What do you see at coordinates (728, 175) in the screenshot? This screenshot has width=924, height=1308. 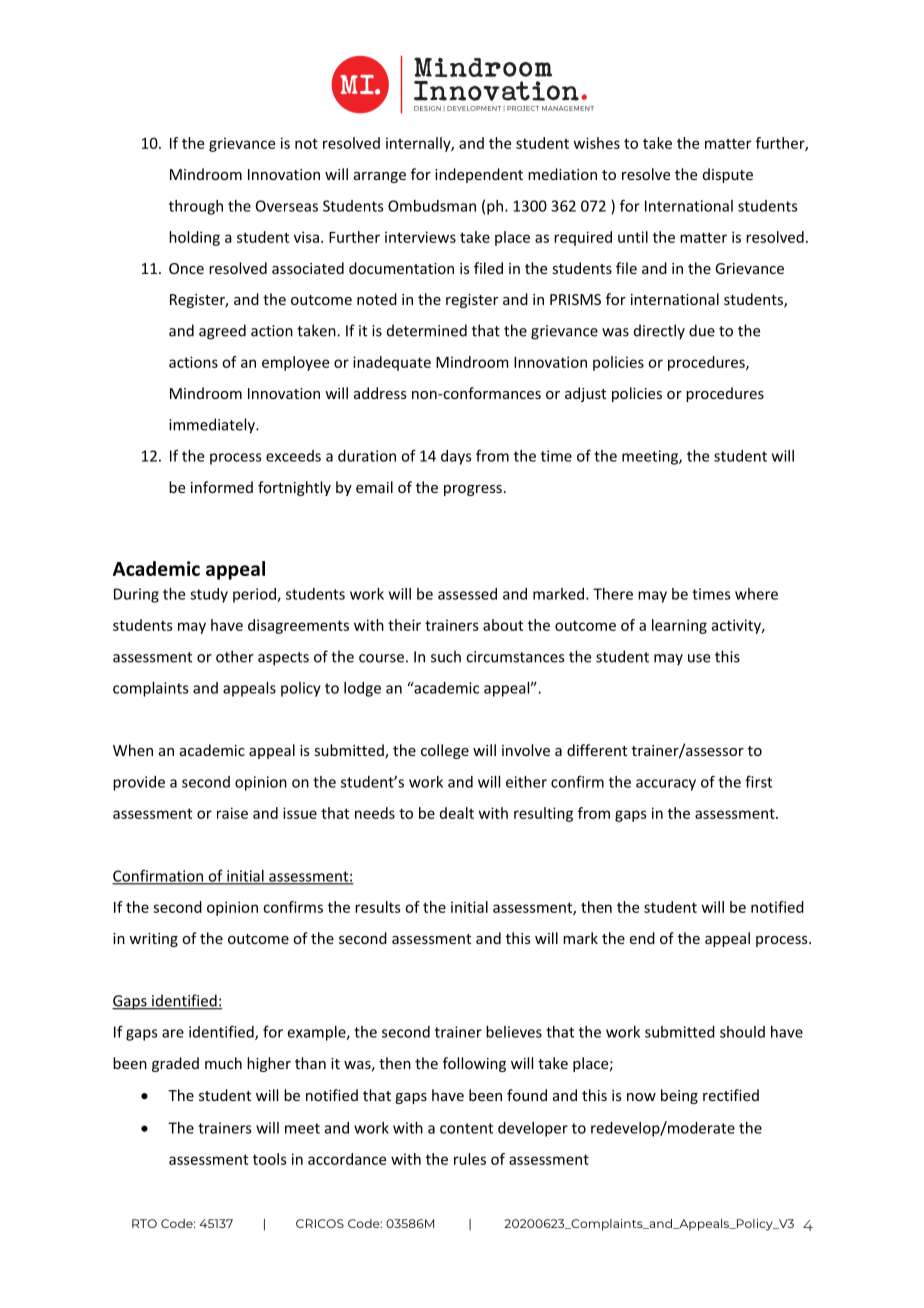 I see `dispute` at bounding box center [728, 175].
